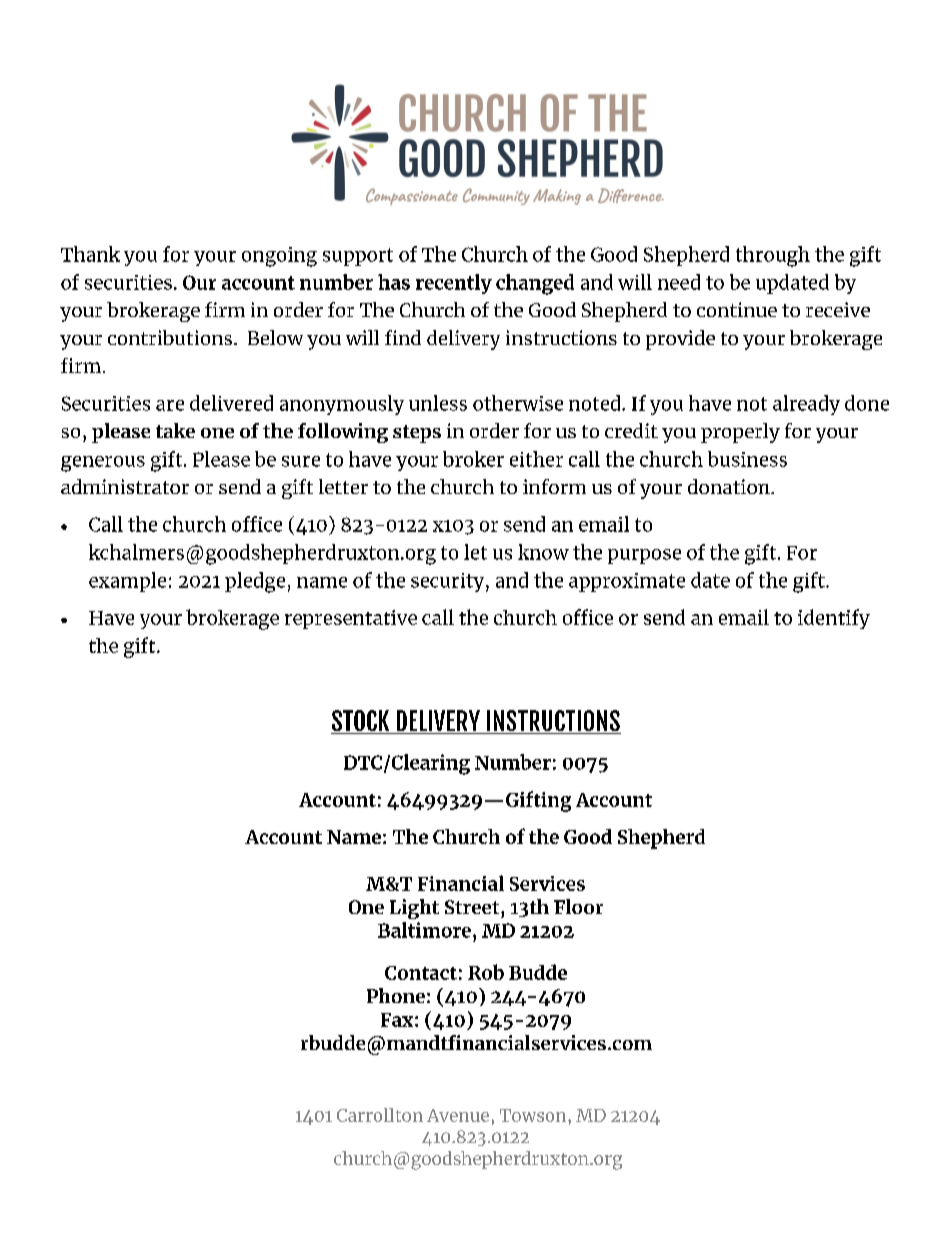 The height and width of the document is (1233, 952). I want to click on recently, so click(454, 284).
